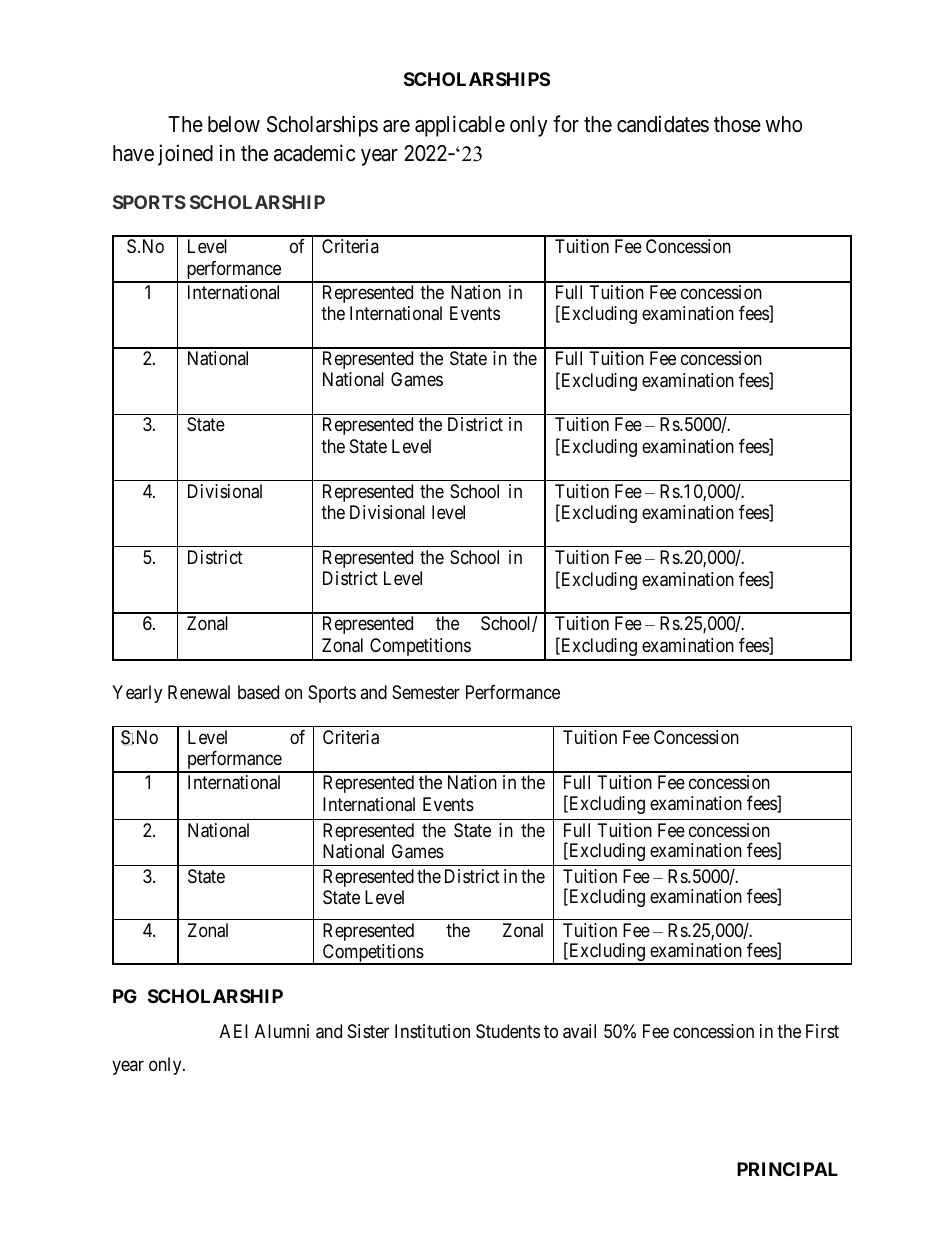  Describe the element at coordinates (460, 126) in the image. I see `applicable` at that location.
